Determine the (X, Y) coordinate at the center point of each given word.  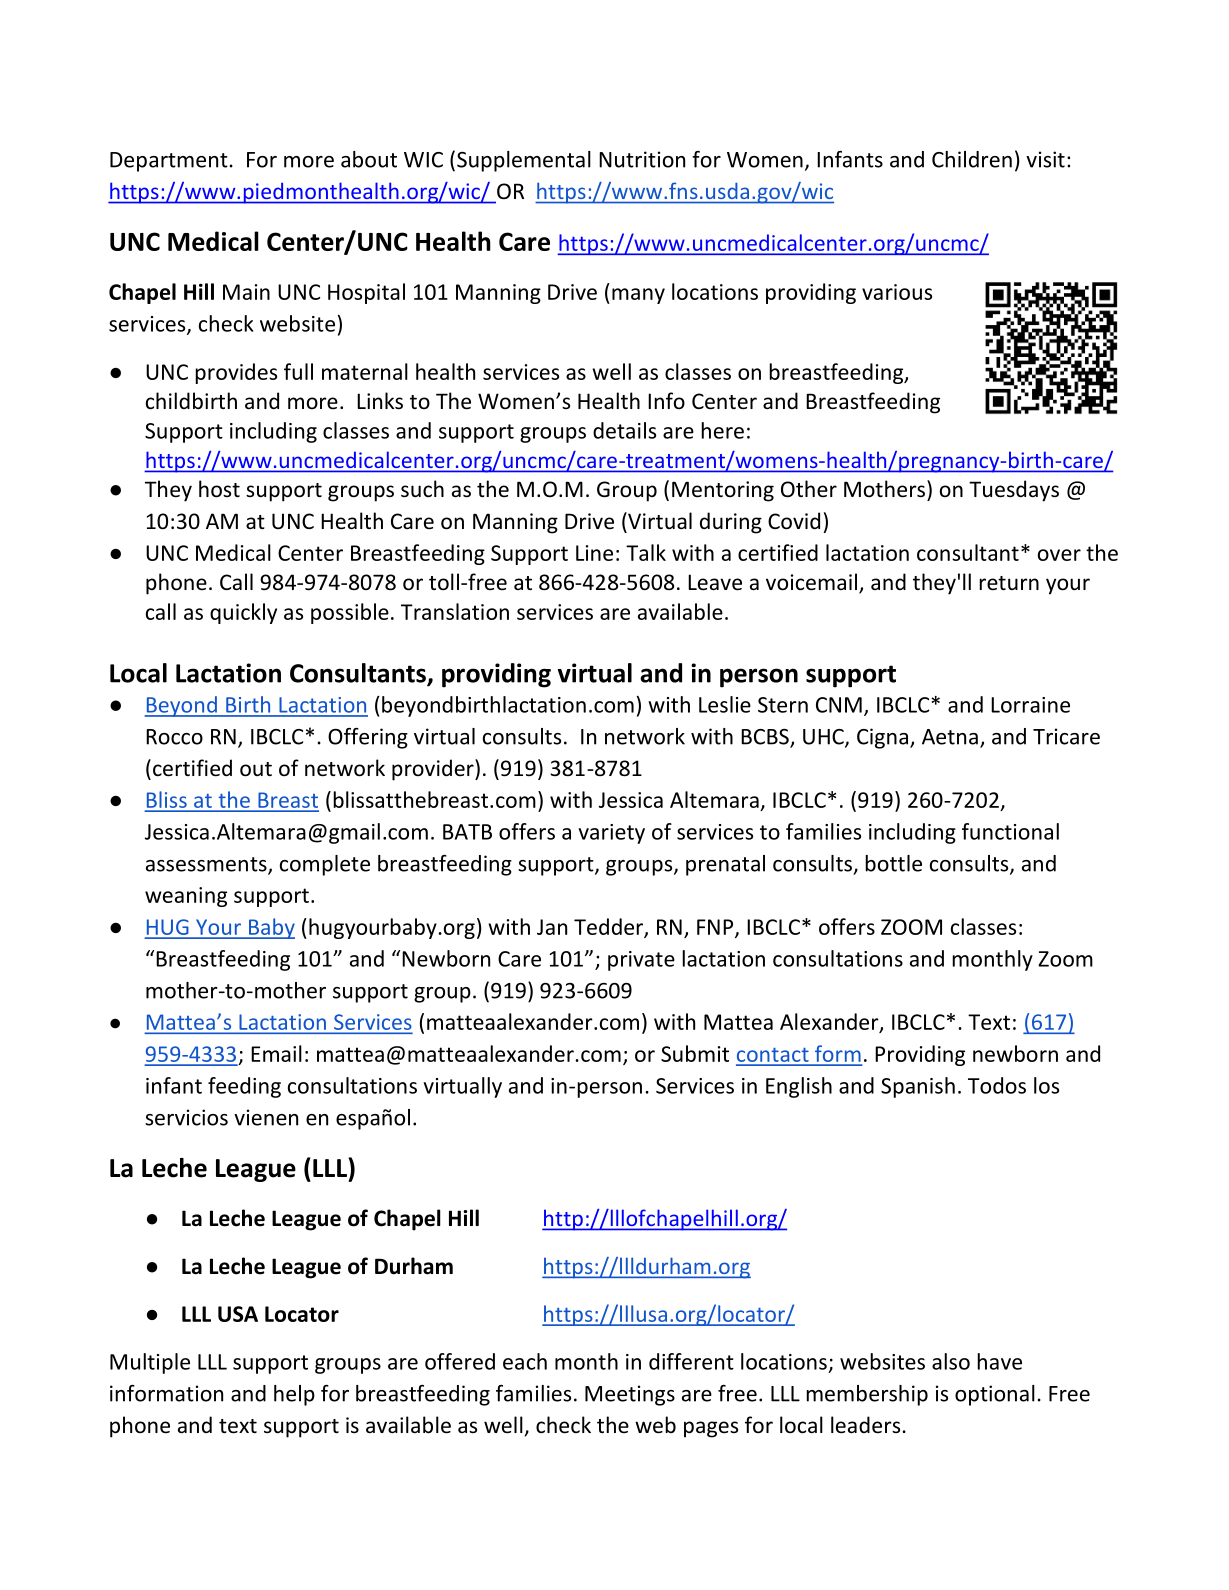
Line (594, 553)
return (1009, 583)
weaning (186, 897)
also (951, 1361)
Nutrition (642, 159)
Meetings (630, 1395)
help (294, 1395)
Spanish (918, 1087)
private (641, 961)
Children (972, 159)
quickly (243, 613)
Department (169, 162)
